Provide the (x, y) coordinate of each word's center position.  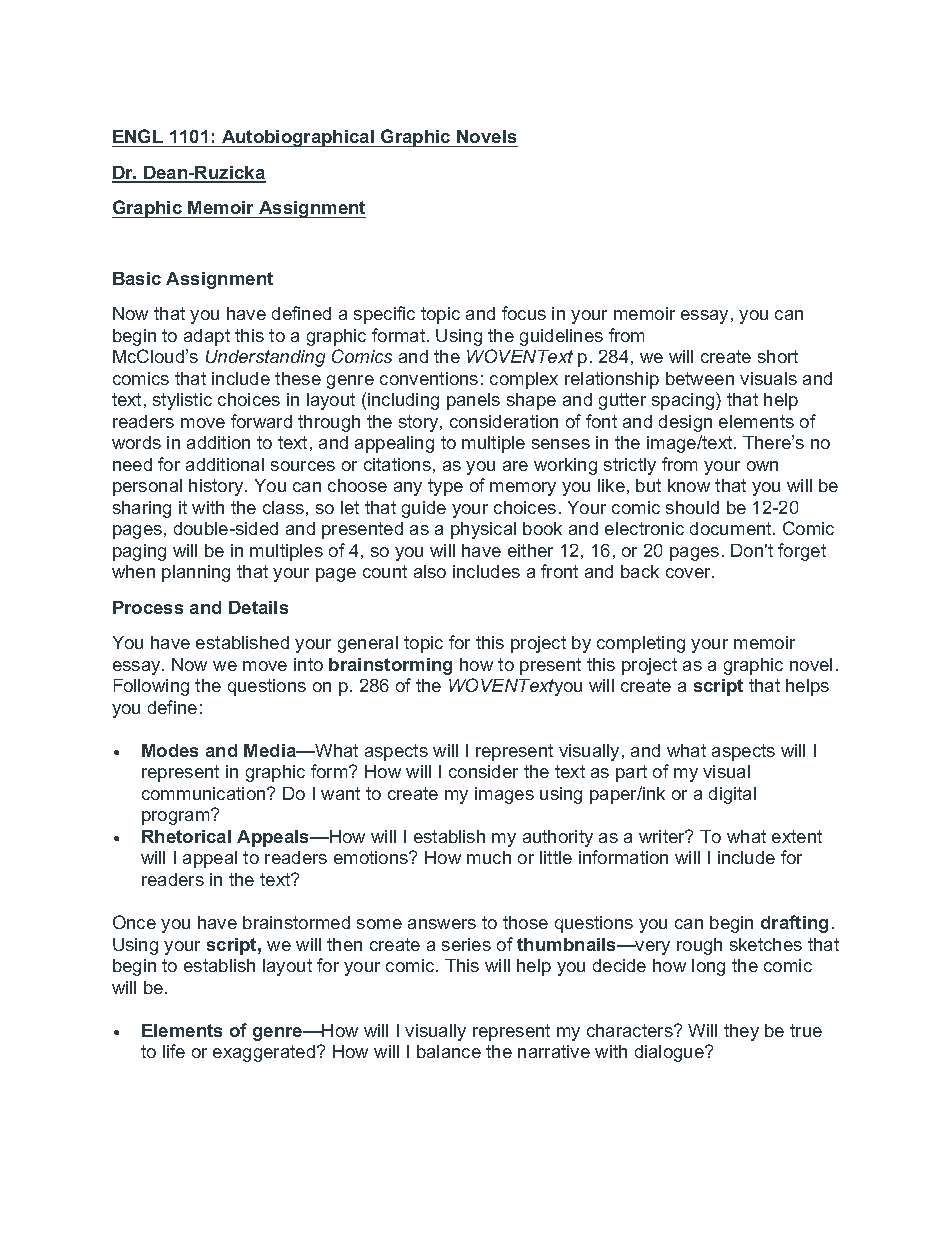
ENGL (138, 136)
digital (732, 795)
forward (261, 421)
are (515, 466)
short (778, 356)
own (762, 466)
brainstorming (390, 666)
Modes (170, 750)
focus (524, 313)
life (174, 1051)
